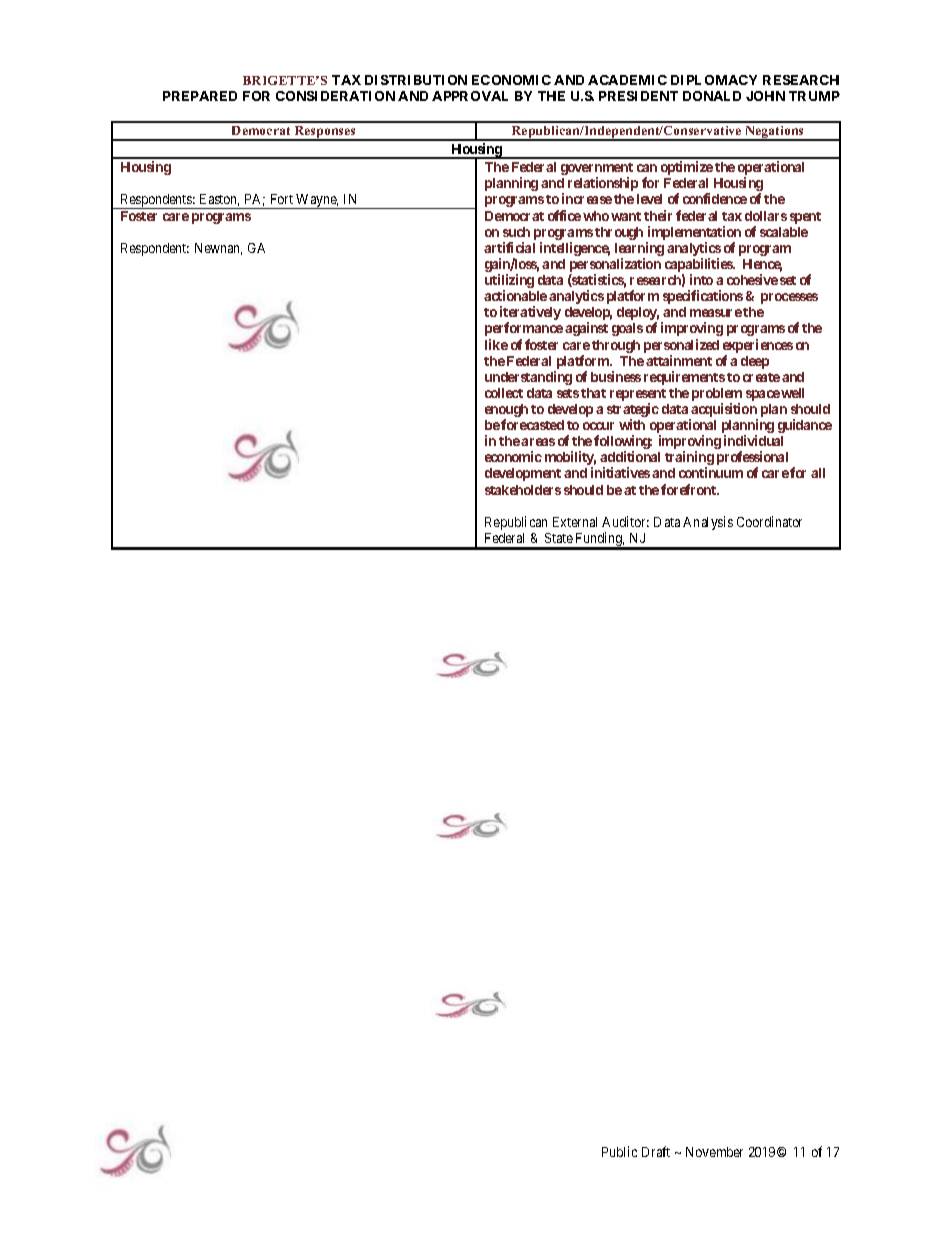 This screenshot has height=1233, width=952. I want to click on Coordinator, so click(769, 521).
